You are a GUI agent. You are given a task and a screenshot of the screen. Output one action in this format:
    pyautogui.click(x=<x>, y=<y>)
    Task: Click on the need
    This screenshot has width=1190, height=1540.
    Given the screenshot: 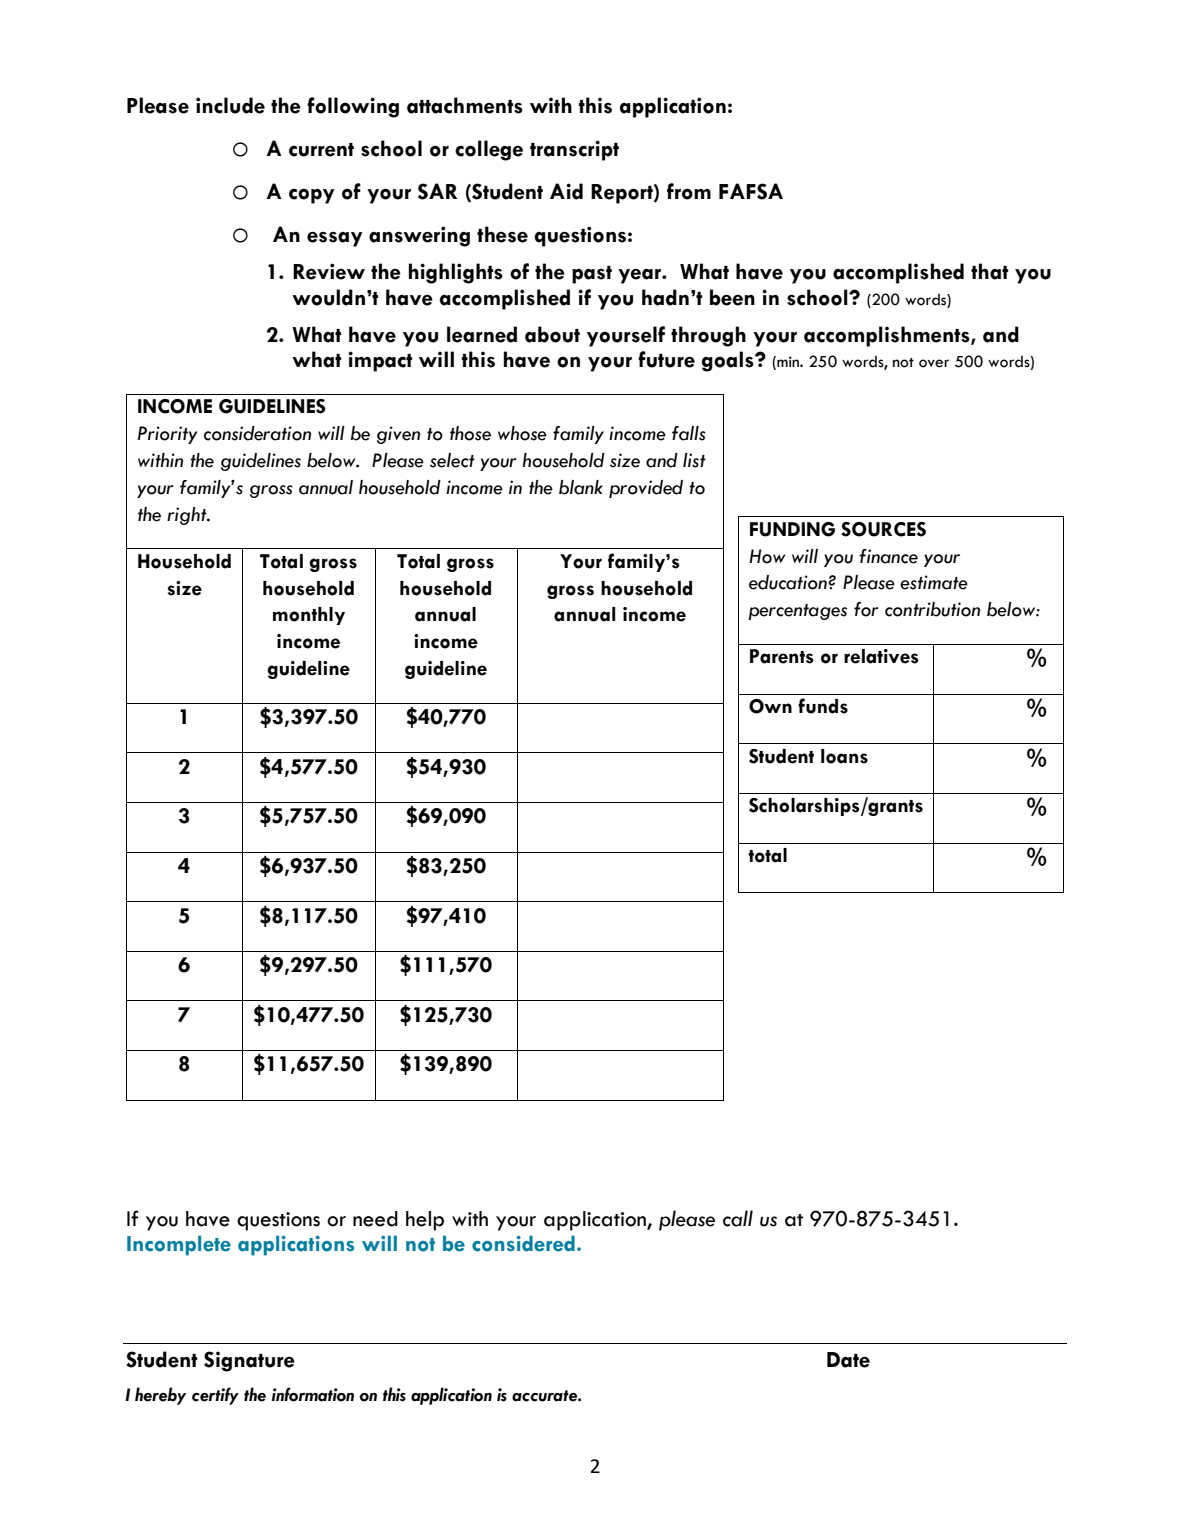 What is the action you would take?
    pyautogui.click(x=375, y=1219)
